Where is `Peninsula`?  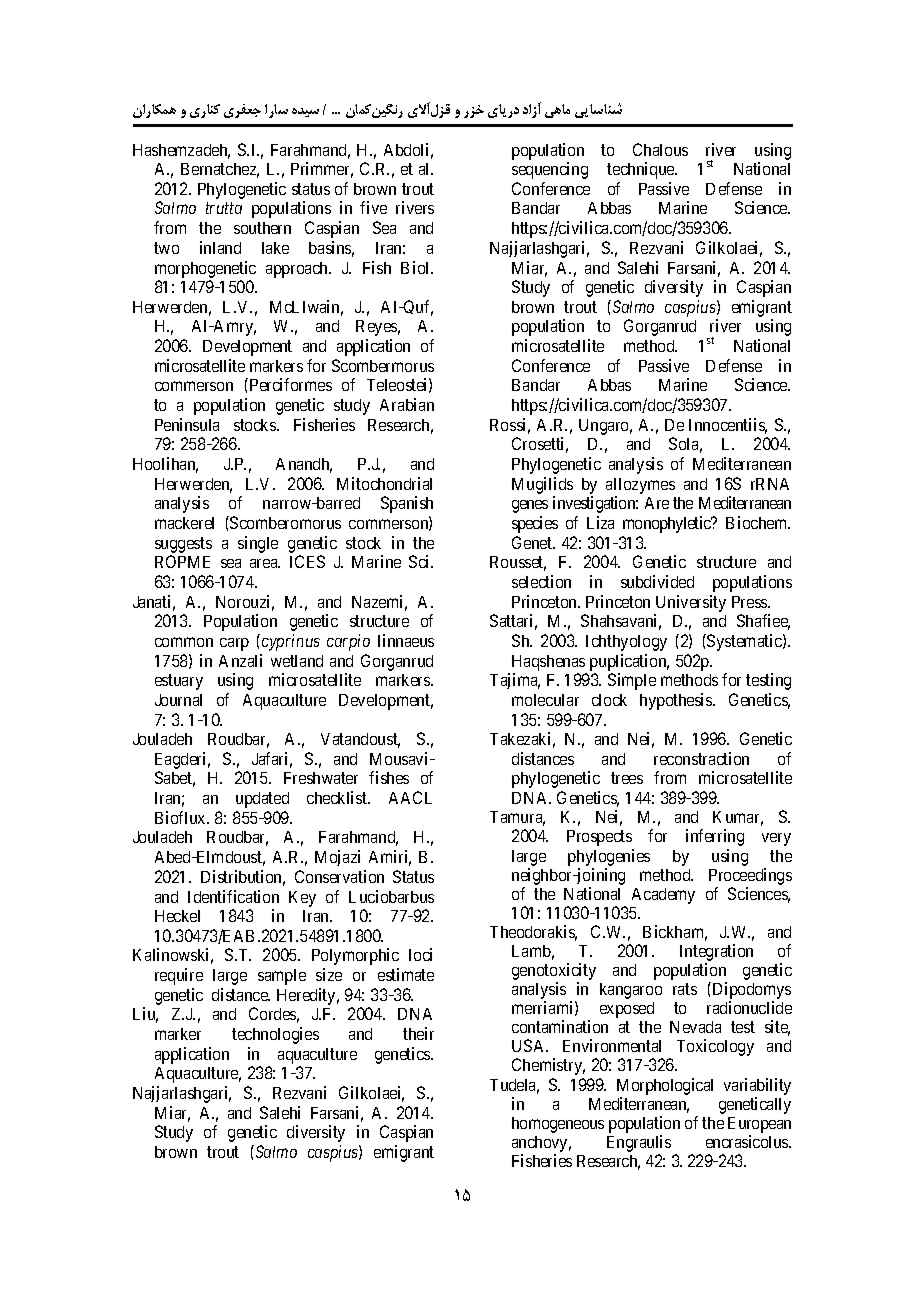
Peninsula is located at coordinates (187, 424).
